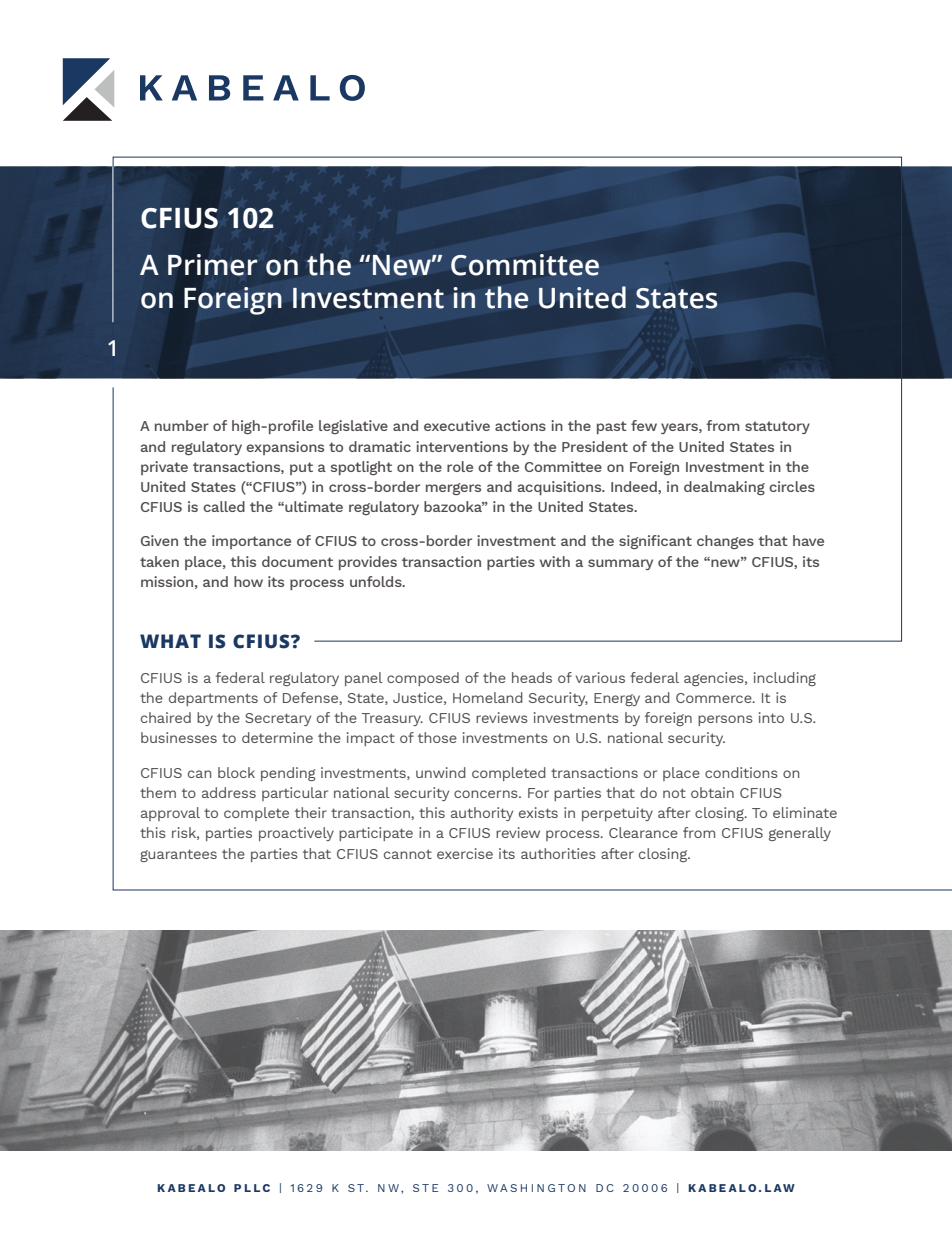 The width and height of the image is (952, 1233). Describe the element at coordinates (777, 427) in the image. I see `statutory` at that location.
